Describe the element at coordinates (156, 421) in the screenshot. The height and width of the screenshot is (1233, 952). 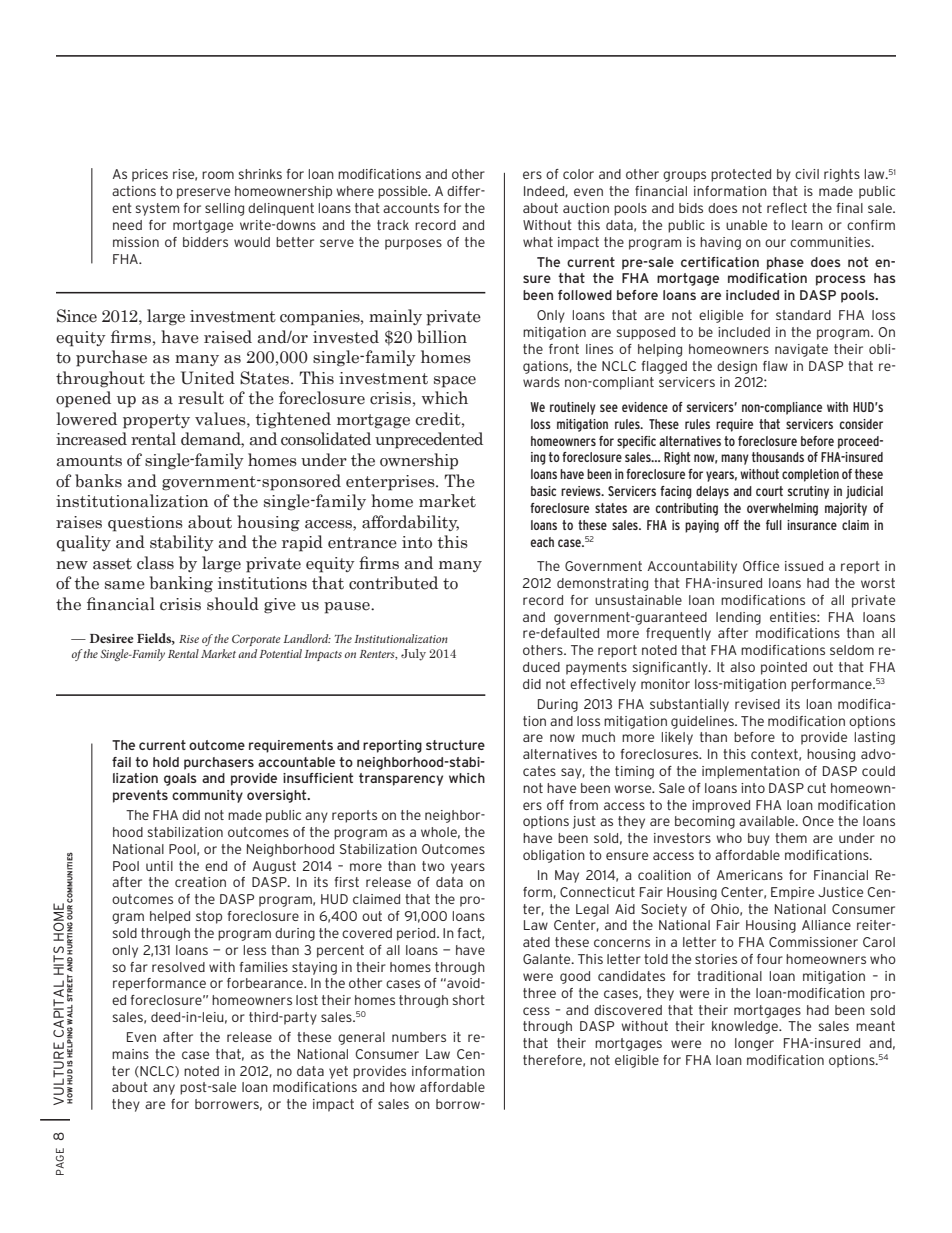
I see `property` at that location.
